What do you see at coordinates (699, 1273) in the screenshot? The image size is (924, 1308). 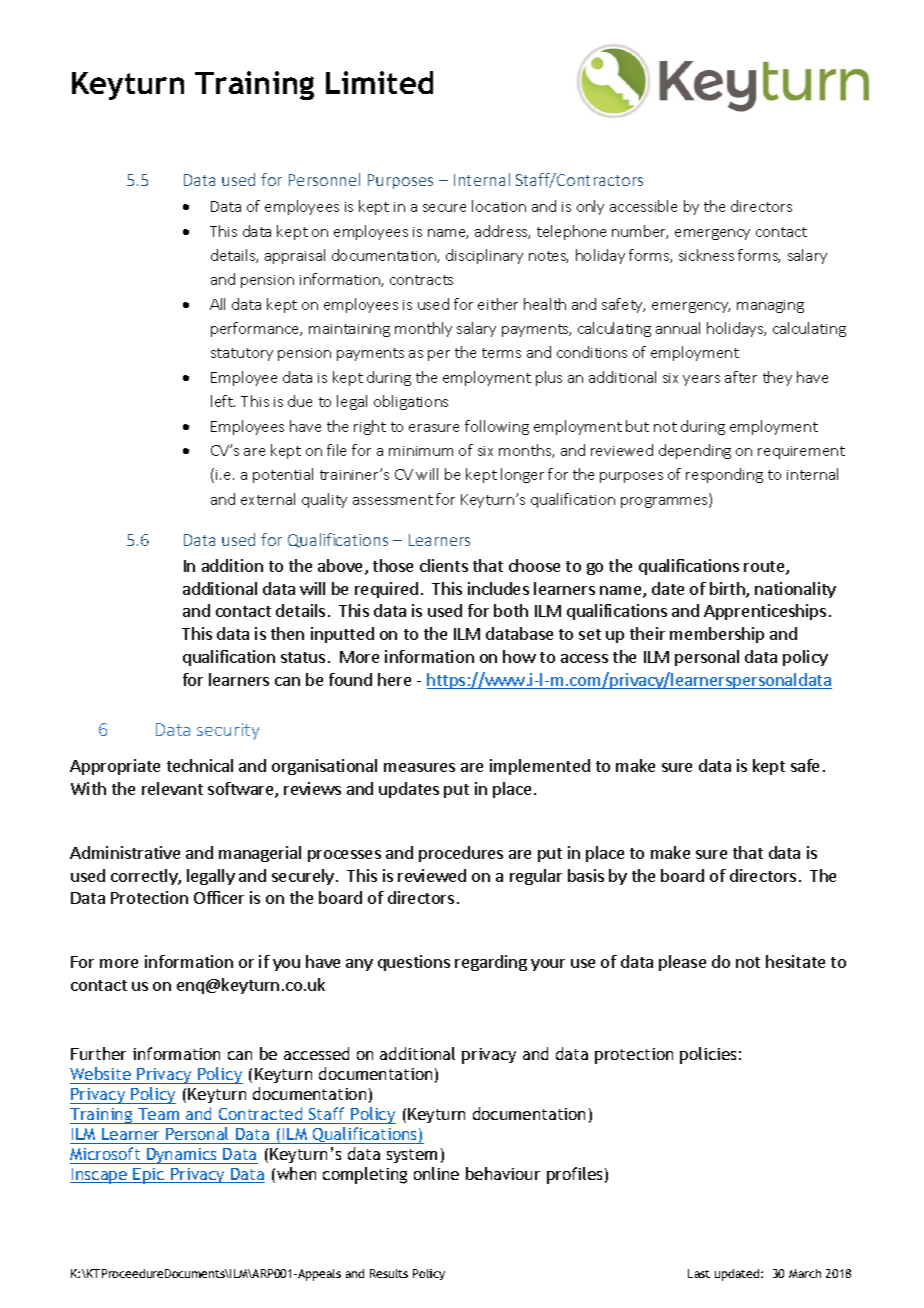 I see `Last` at bounding box center [699, 1273].
